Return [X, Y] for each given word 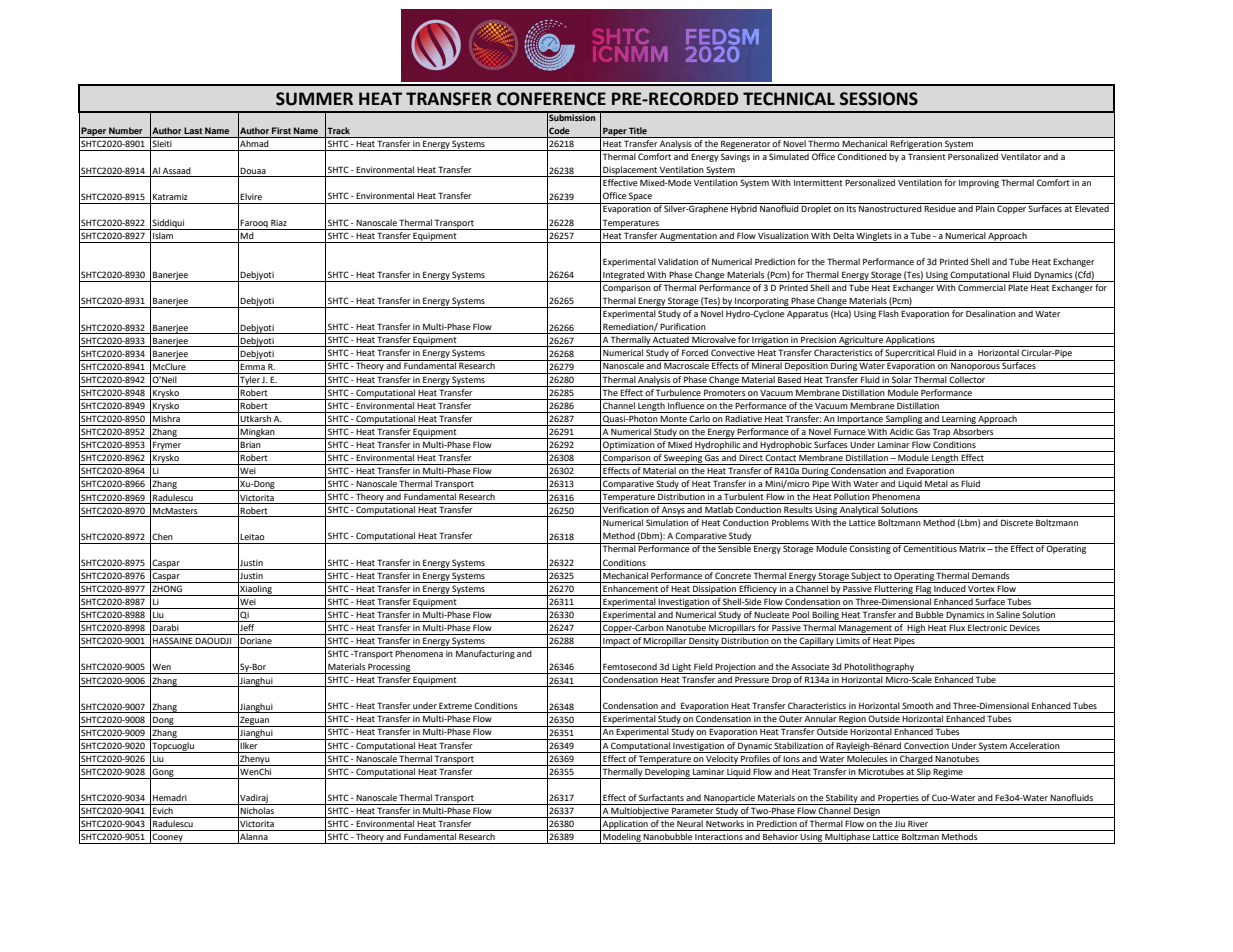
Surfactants [661, 797]
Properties [898, 799]
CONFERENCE [551, 99]
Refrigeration [916, 145]
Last [193, 130]
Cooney [168, 838]
